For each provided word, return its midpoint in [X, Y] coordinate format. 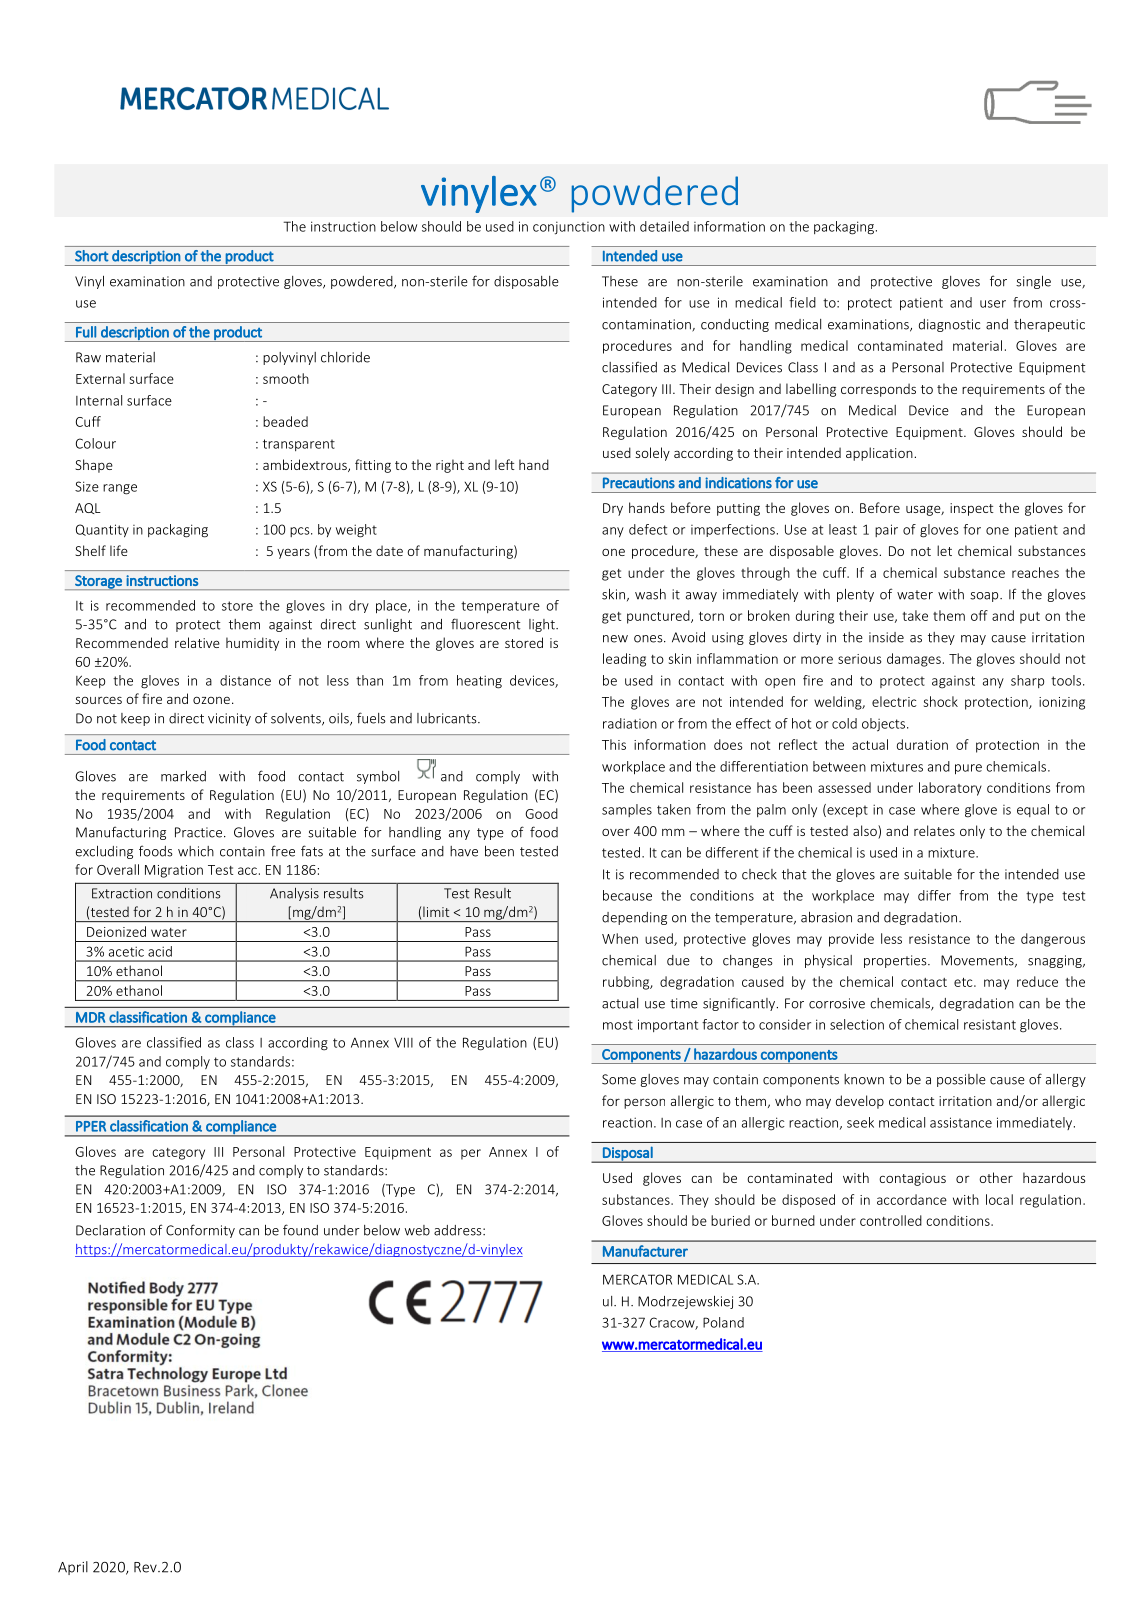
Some [619, 1079]
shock [941, 701]
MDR [90, 1017]
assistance [961, 1122]
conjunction [569, 228]
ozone [211, 700]
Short [92, 256]
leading [624, 660]
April [73, 1568]
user [993, 304]
